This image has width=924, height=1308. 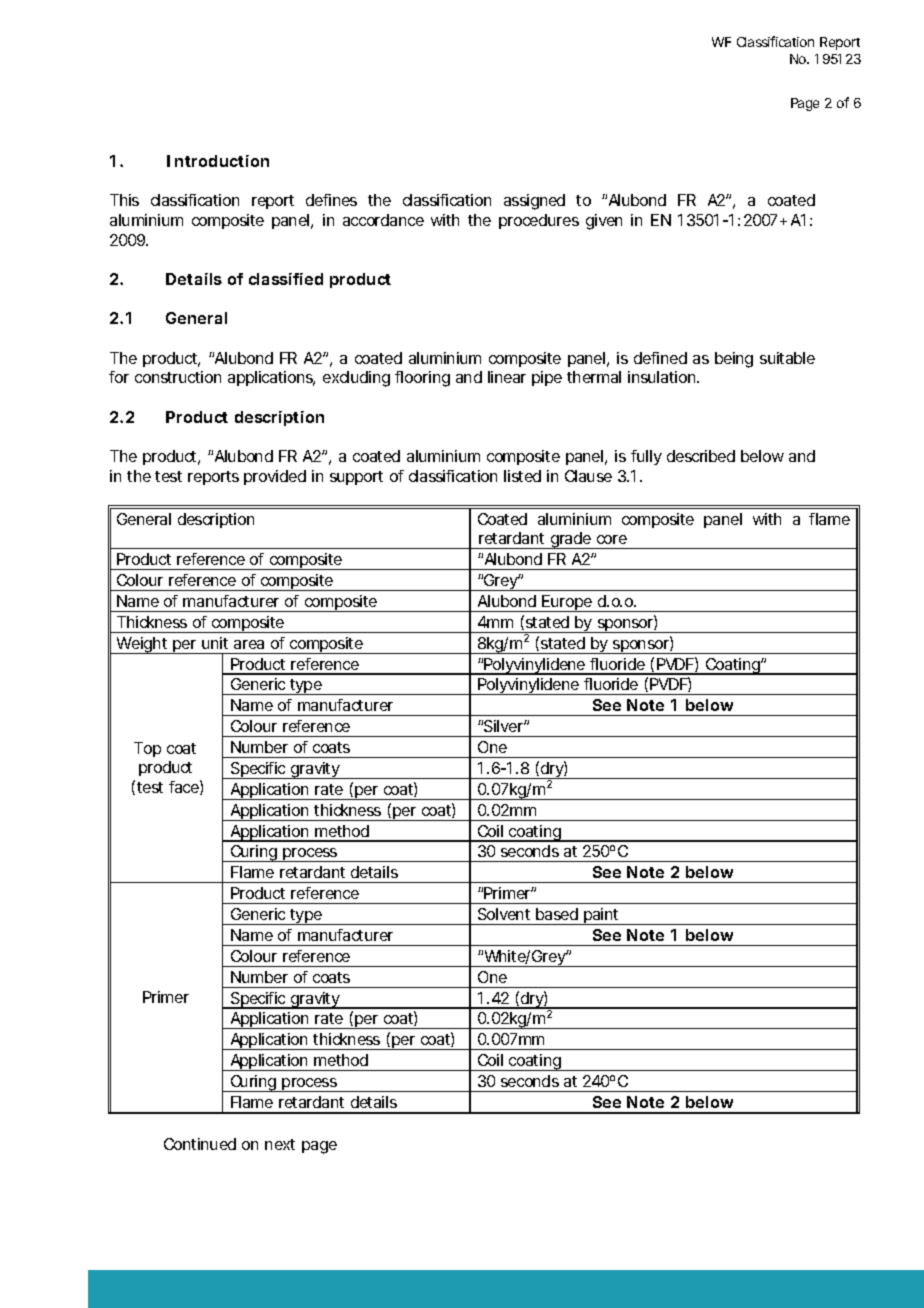 What do you see at coordinates (604, 222) in the image?
I see `given` at bounding box center [604, 222].
